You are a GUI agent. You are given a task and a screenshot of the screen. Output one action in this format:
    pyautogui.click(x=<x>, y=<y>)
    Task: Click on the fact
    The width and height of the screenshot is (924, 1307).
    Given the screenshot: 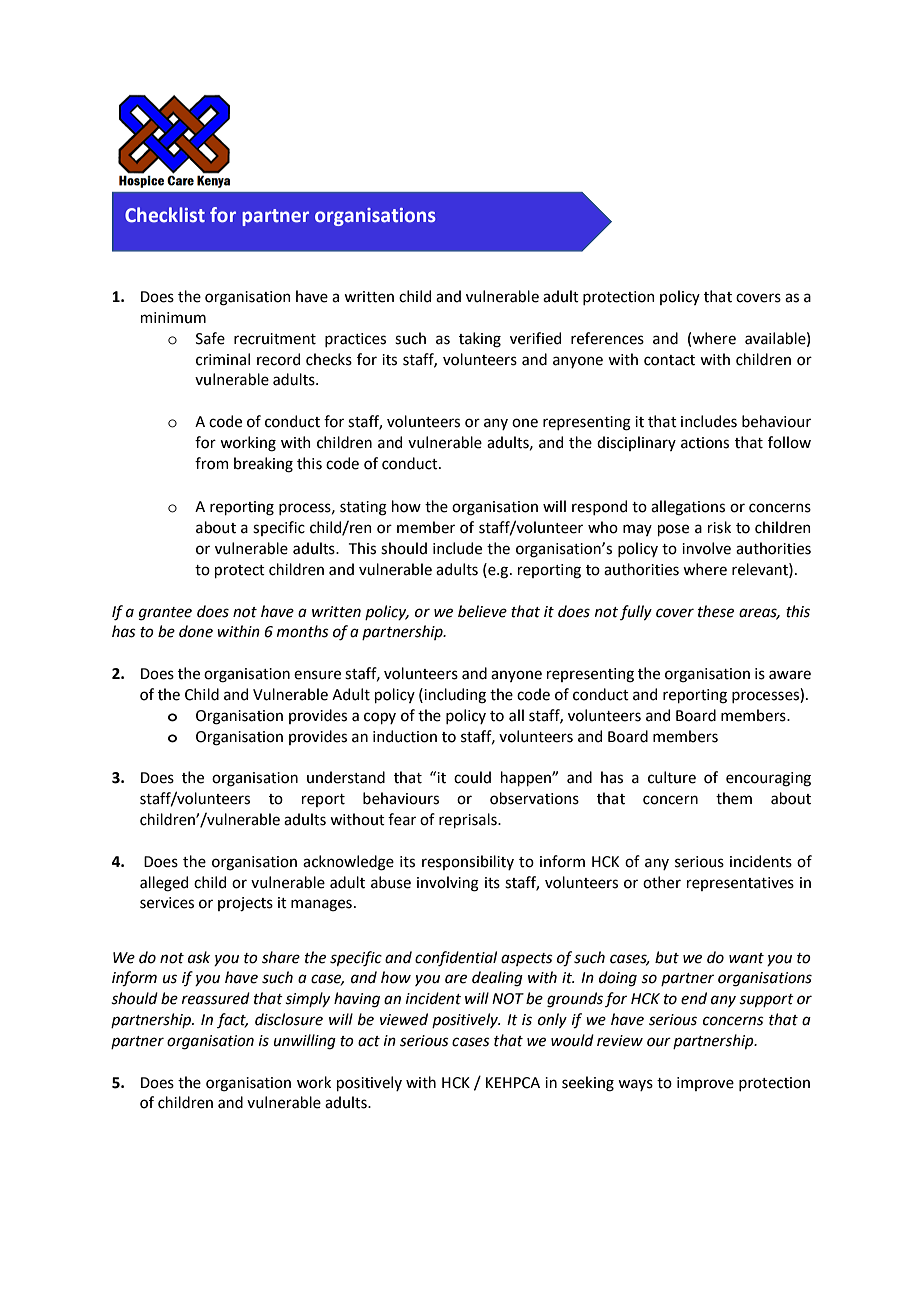 What is the action you would take?
    pyautogui.click(x=232, y=1020)
